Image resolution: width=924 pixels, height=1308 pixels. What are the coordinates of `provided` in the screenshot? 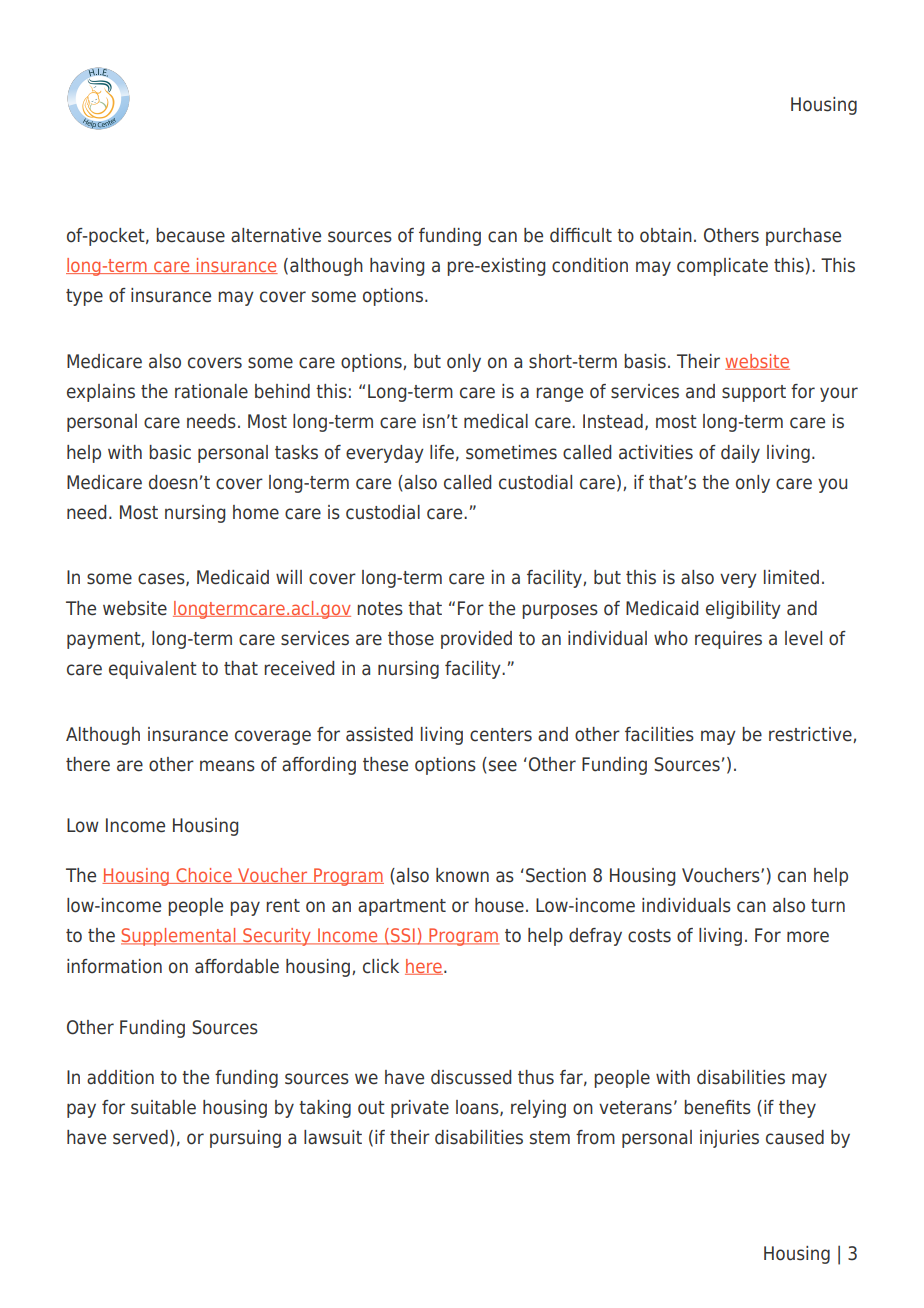 It's located at (476, 640).
